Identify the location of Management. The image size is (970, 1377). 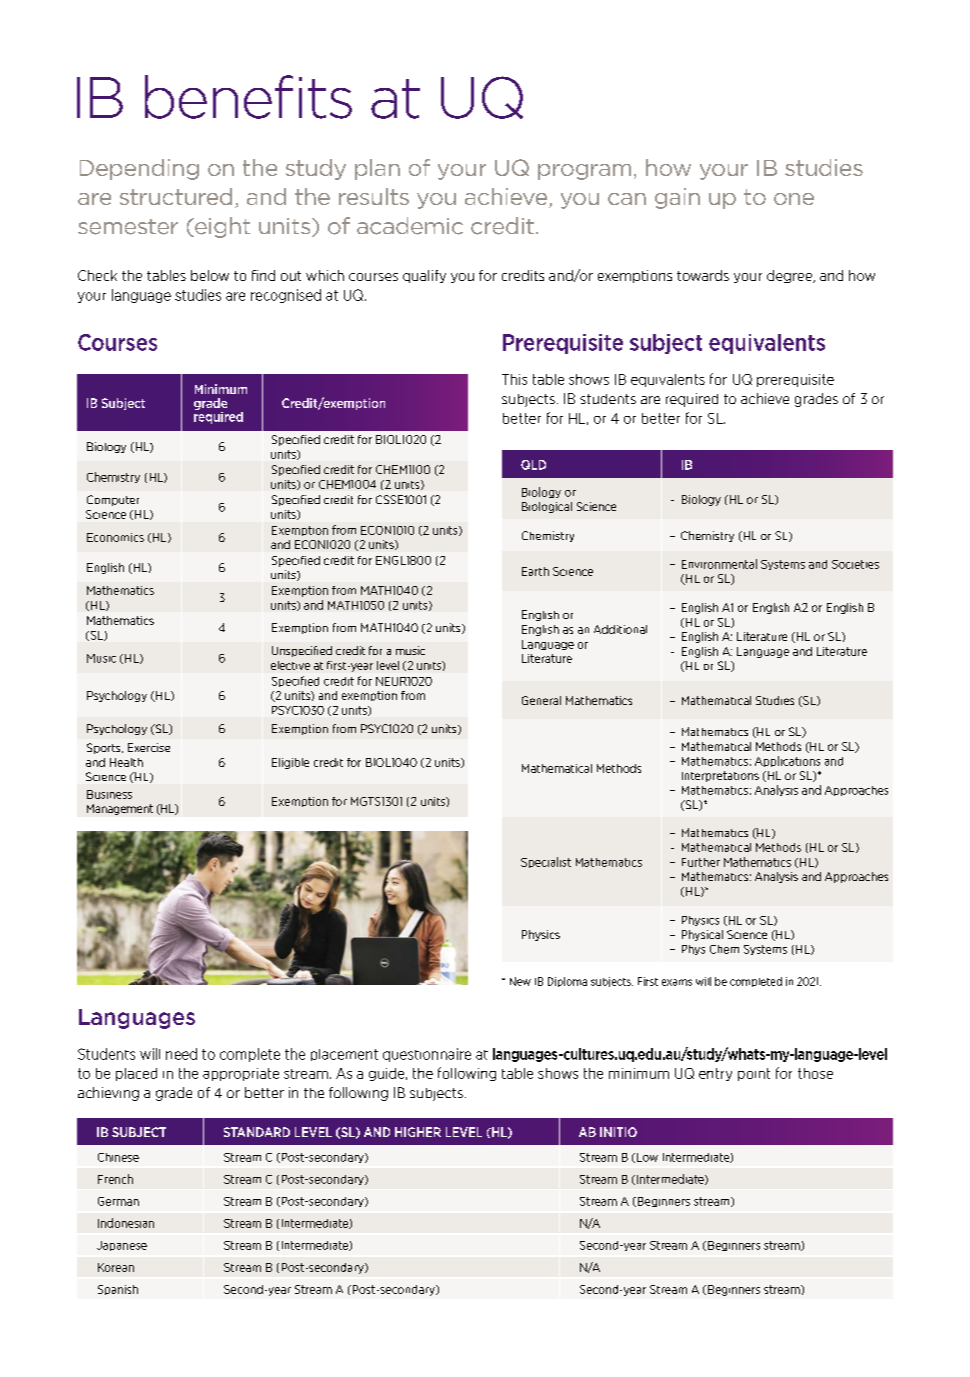
(120, 809).
